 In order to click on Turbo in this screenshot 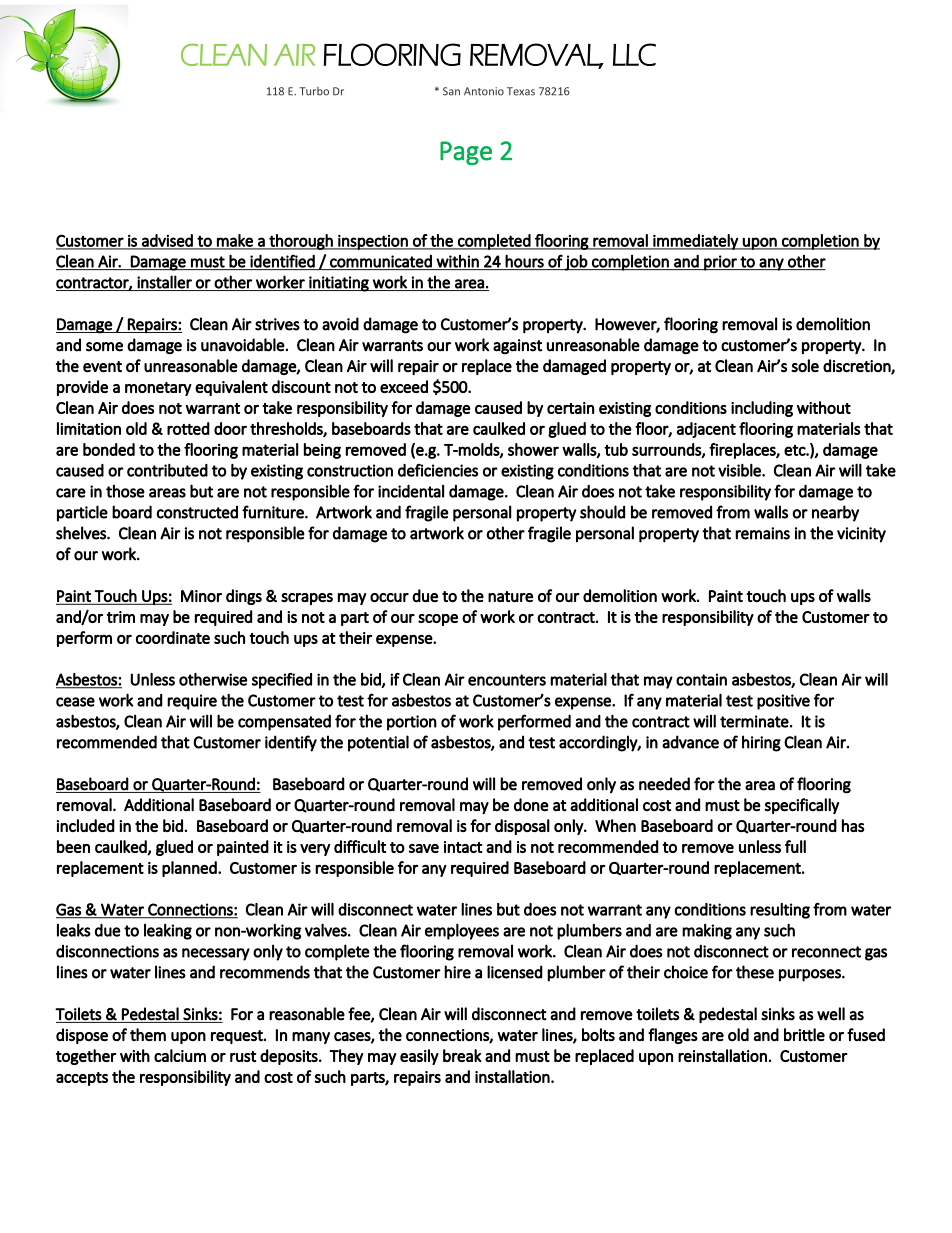, I will do `click(314, 91)`.
